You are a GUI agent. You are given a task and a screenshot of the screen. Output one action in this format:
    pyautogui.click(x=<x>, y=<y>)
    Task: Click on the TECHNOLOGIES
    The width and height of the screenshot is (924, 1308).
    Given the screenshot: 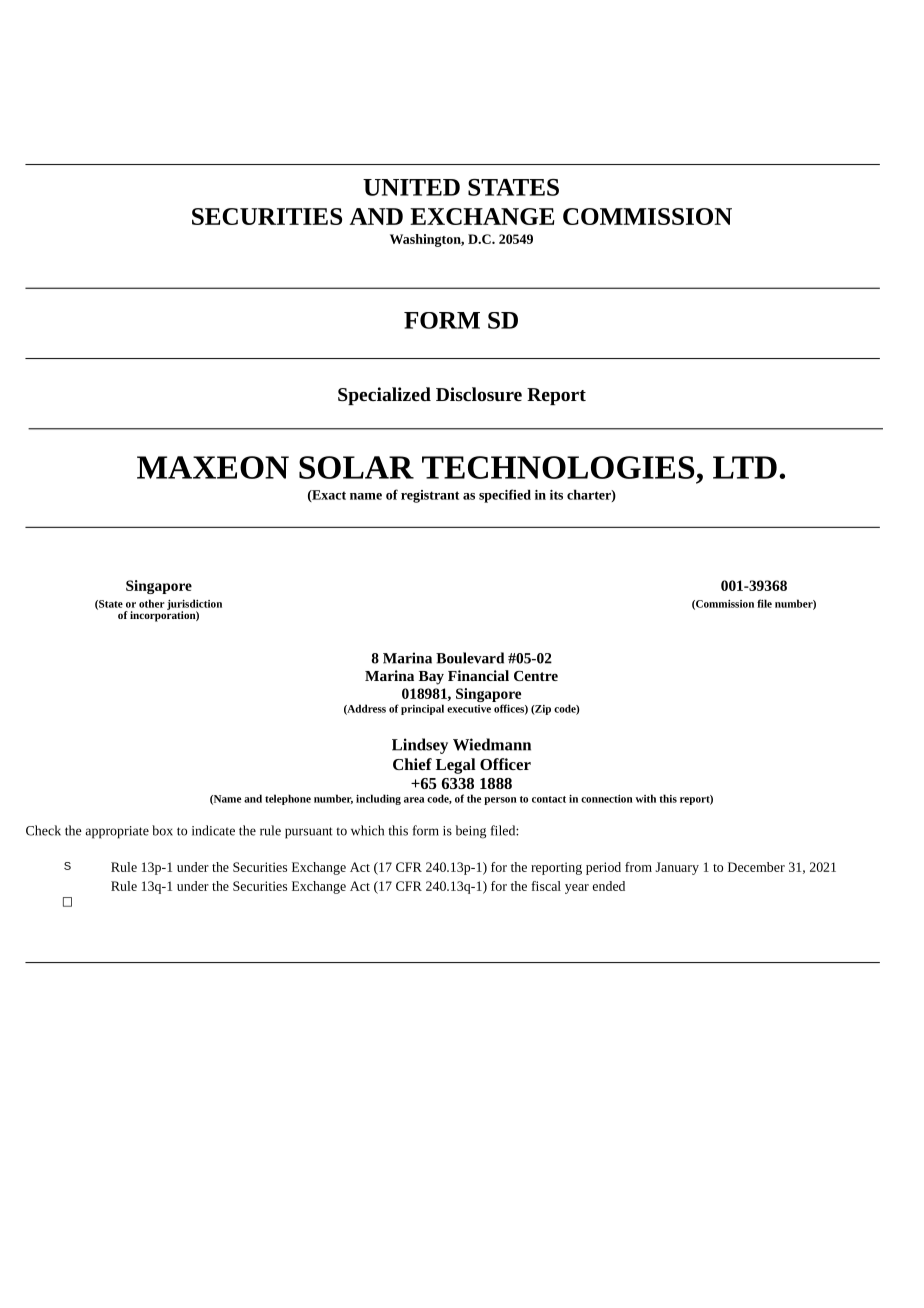 What is the action you would take?
    pyautogui.click(x=558, y=467)
